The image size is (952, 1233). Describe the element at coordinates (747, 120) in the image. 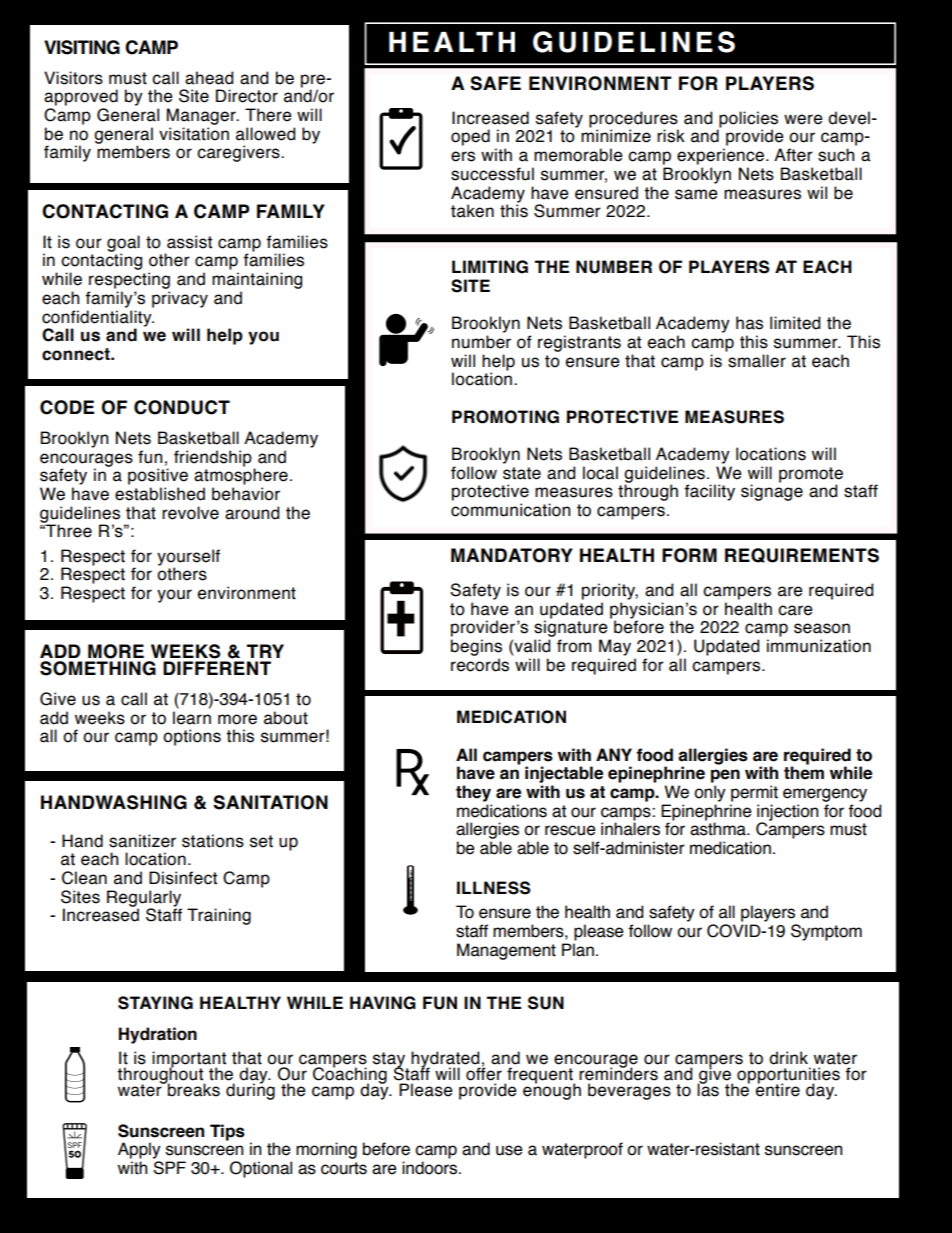

I see `policies` at that location.
